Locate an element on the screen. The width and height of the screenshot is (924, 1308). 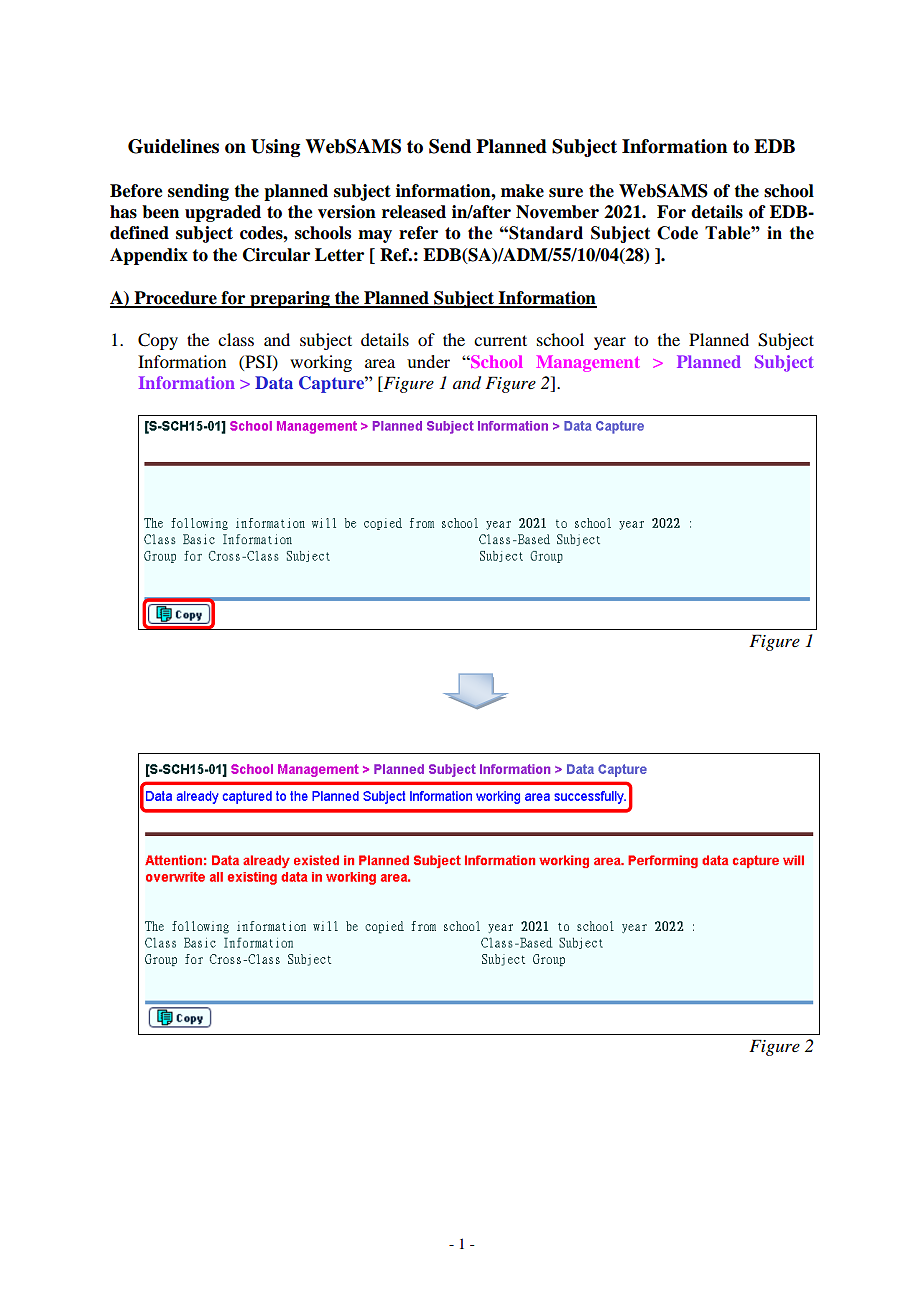
version is located at coordinates (347, 212).
